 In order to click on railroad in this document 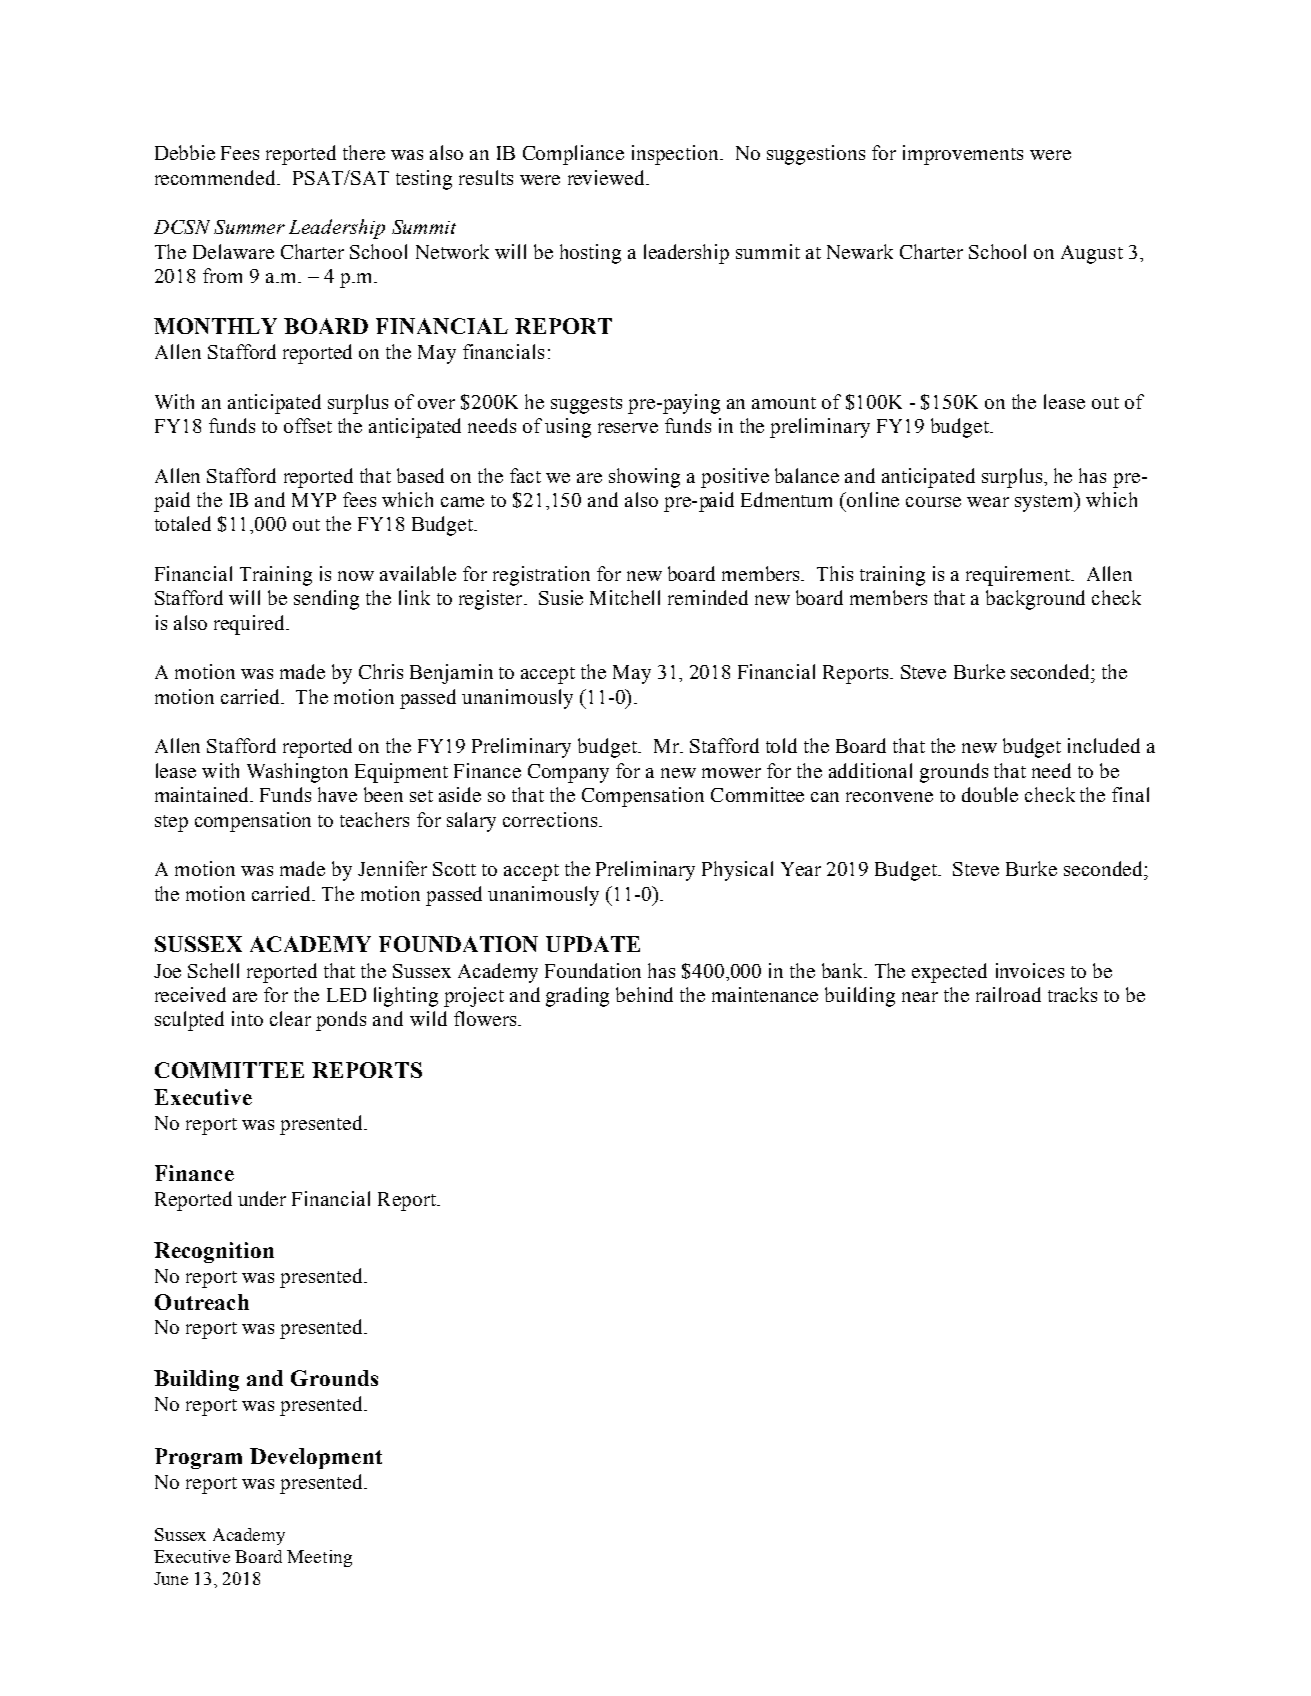, I will do `click(1008, 994)`.
